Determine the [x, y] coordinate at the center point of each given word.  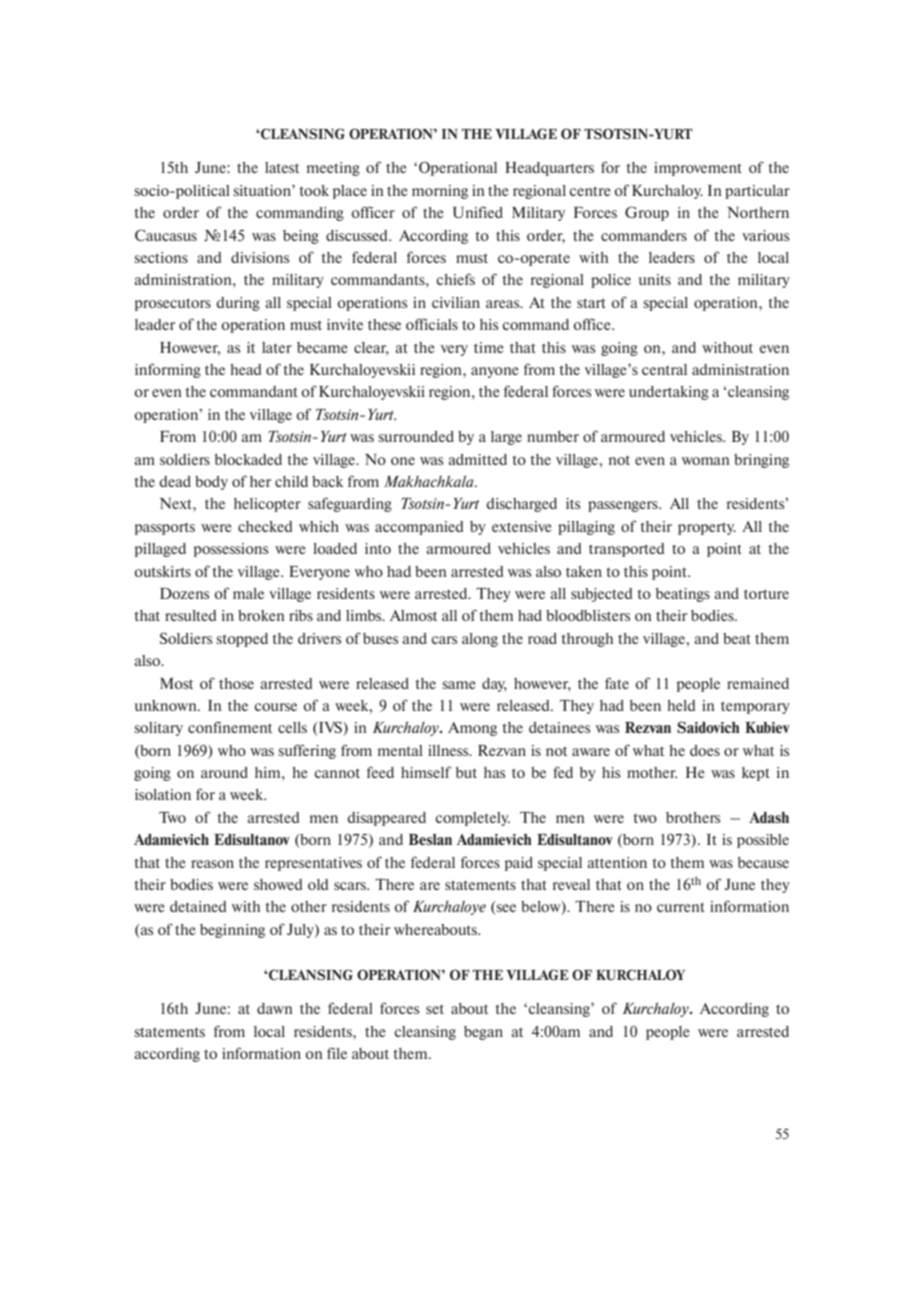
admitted [477, 459]
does [705, 750]
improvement [698, 169]
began [483, 1033]
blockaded [248, 459]
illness [449, 750]
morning [440, 192]
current [681, 907]
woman [706, 461]
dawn [275, 1008]
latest [282, 167]
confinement [230, 727]
